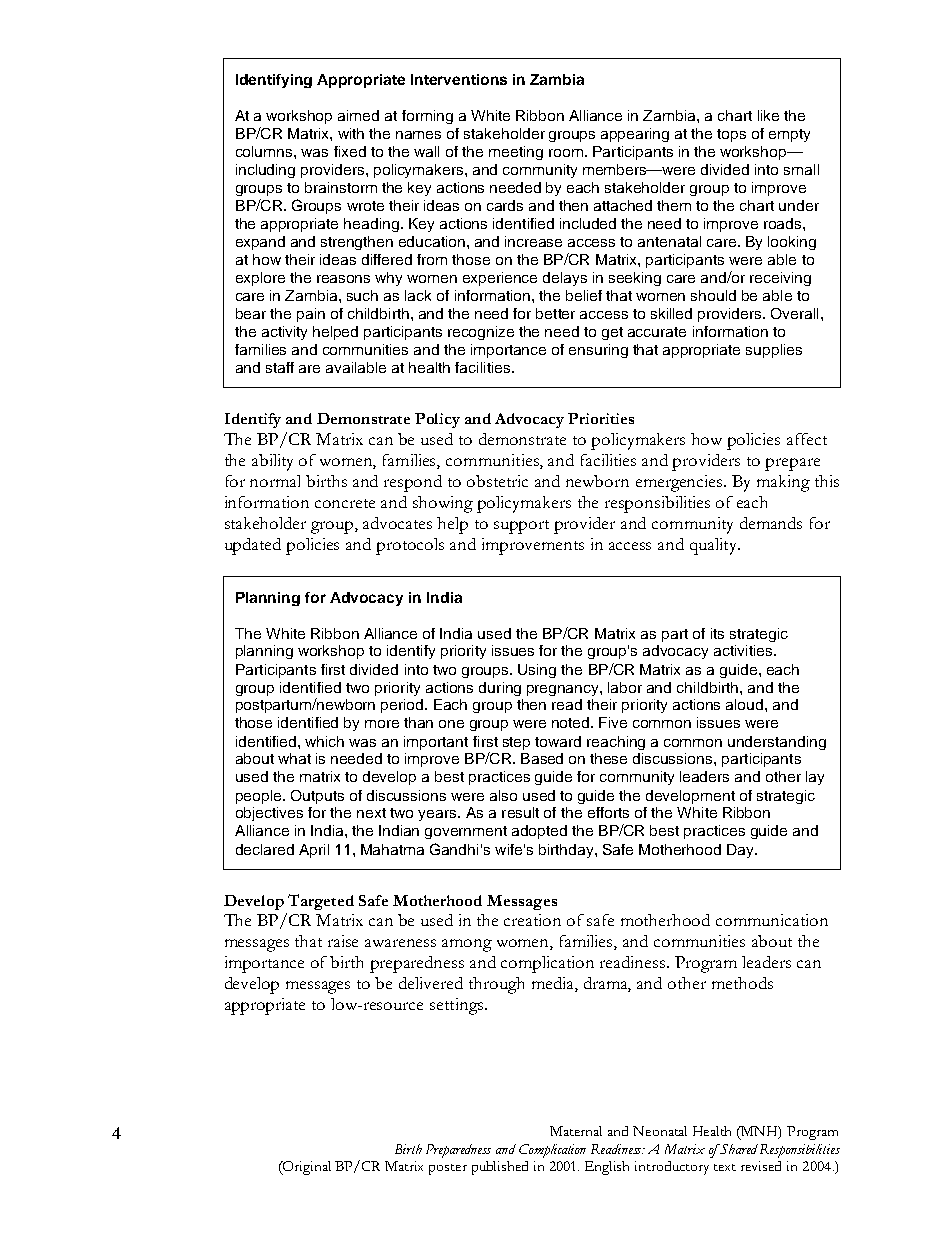  Describe the element at coordinates (576, 1131) in the image. I see `Maternal` at that location.
